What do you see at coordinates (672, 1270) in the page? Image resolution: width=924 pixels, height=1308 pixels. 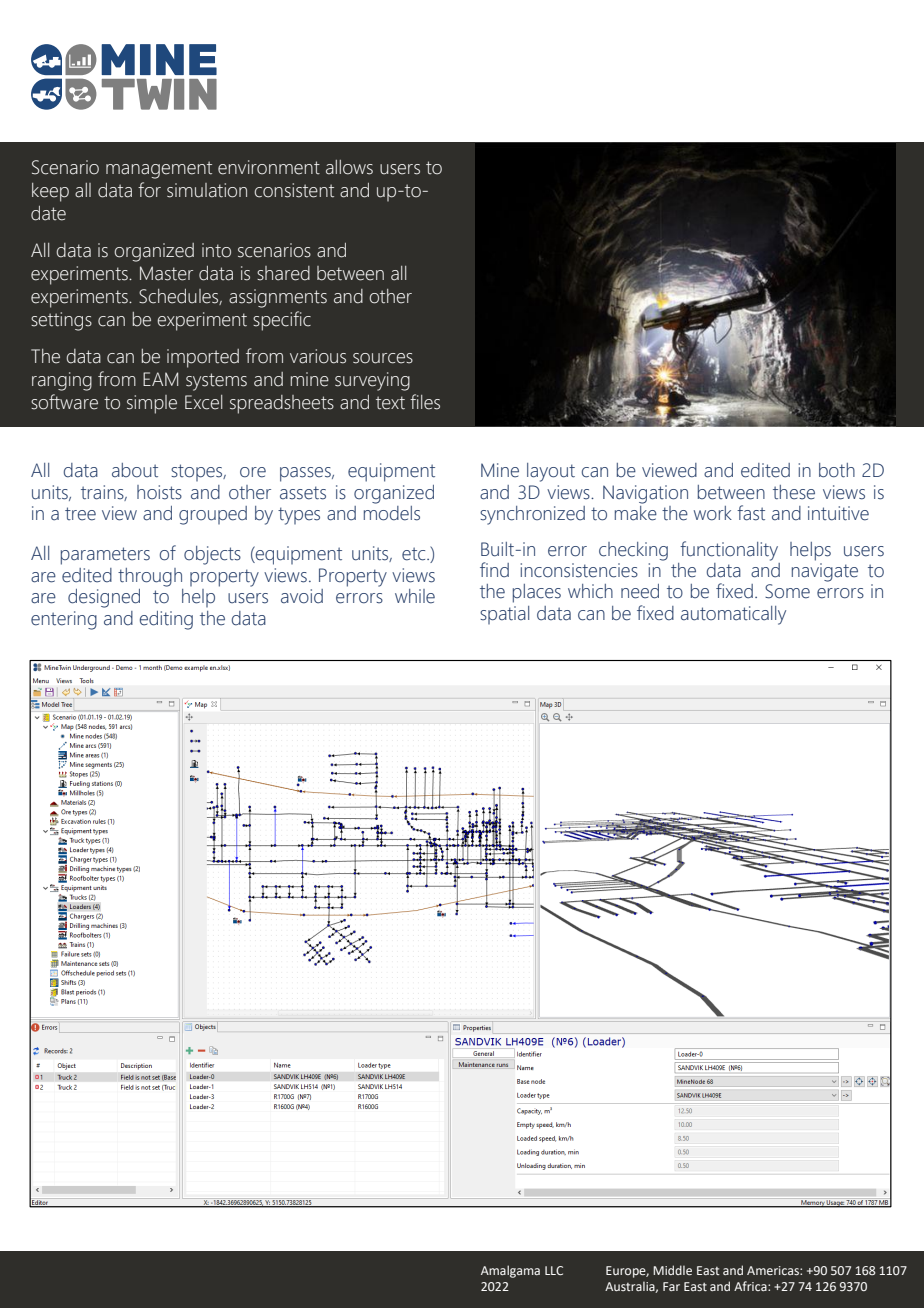 I see `Middle` at bounding box center [672, 1270].
